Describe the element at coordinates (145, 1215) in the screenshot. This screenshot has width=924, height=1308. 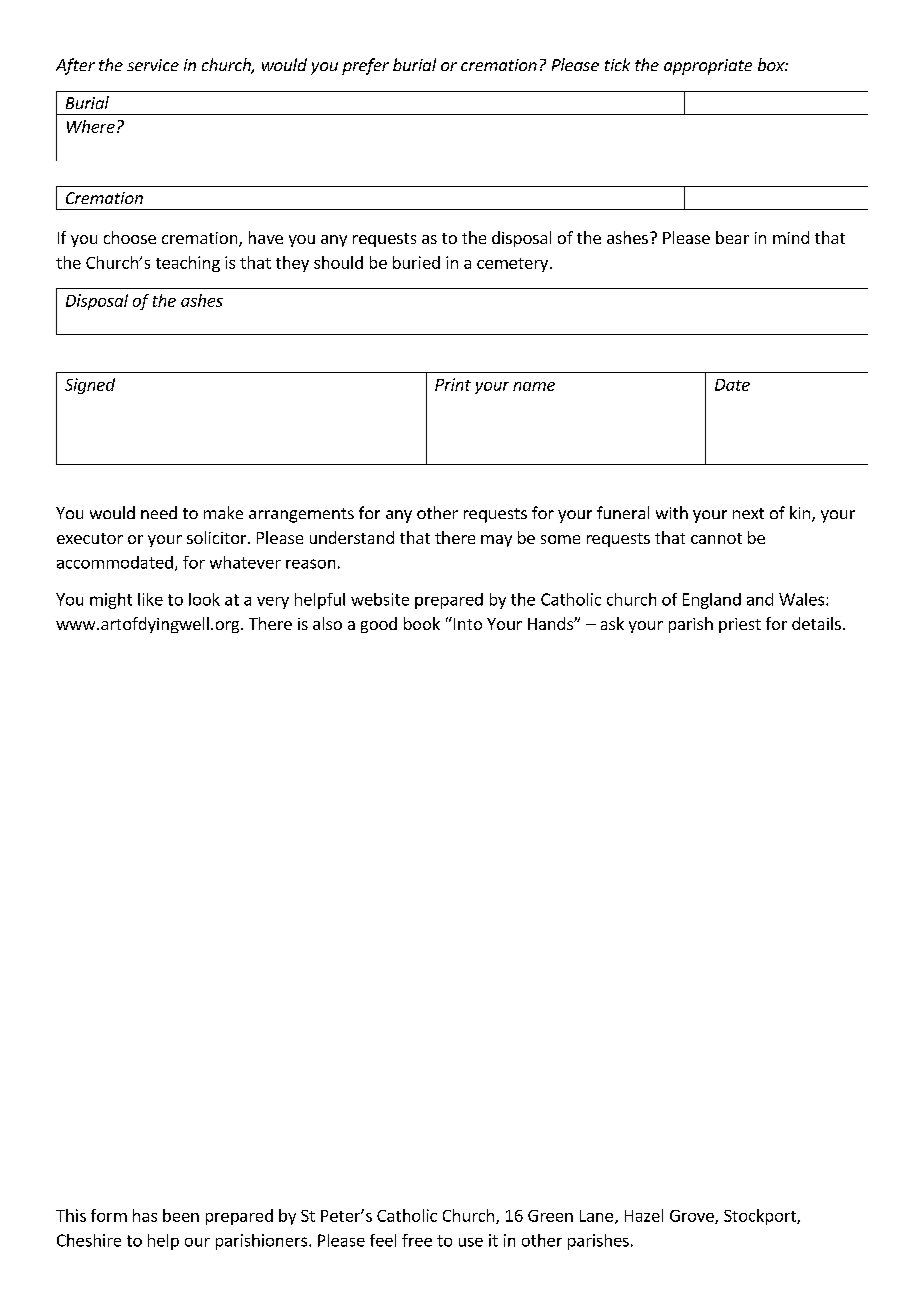
I see `has` at that location.
